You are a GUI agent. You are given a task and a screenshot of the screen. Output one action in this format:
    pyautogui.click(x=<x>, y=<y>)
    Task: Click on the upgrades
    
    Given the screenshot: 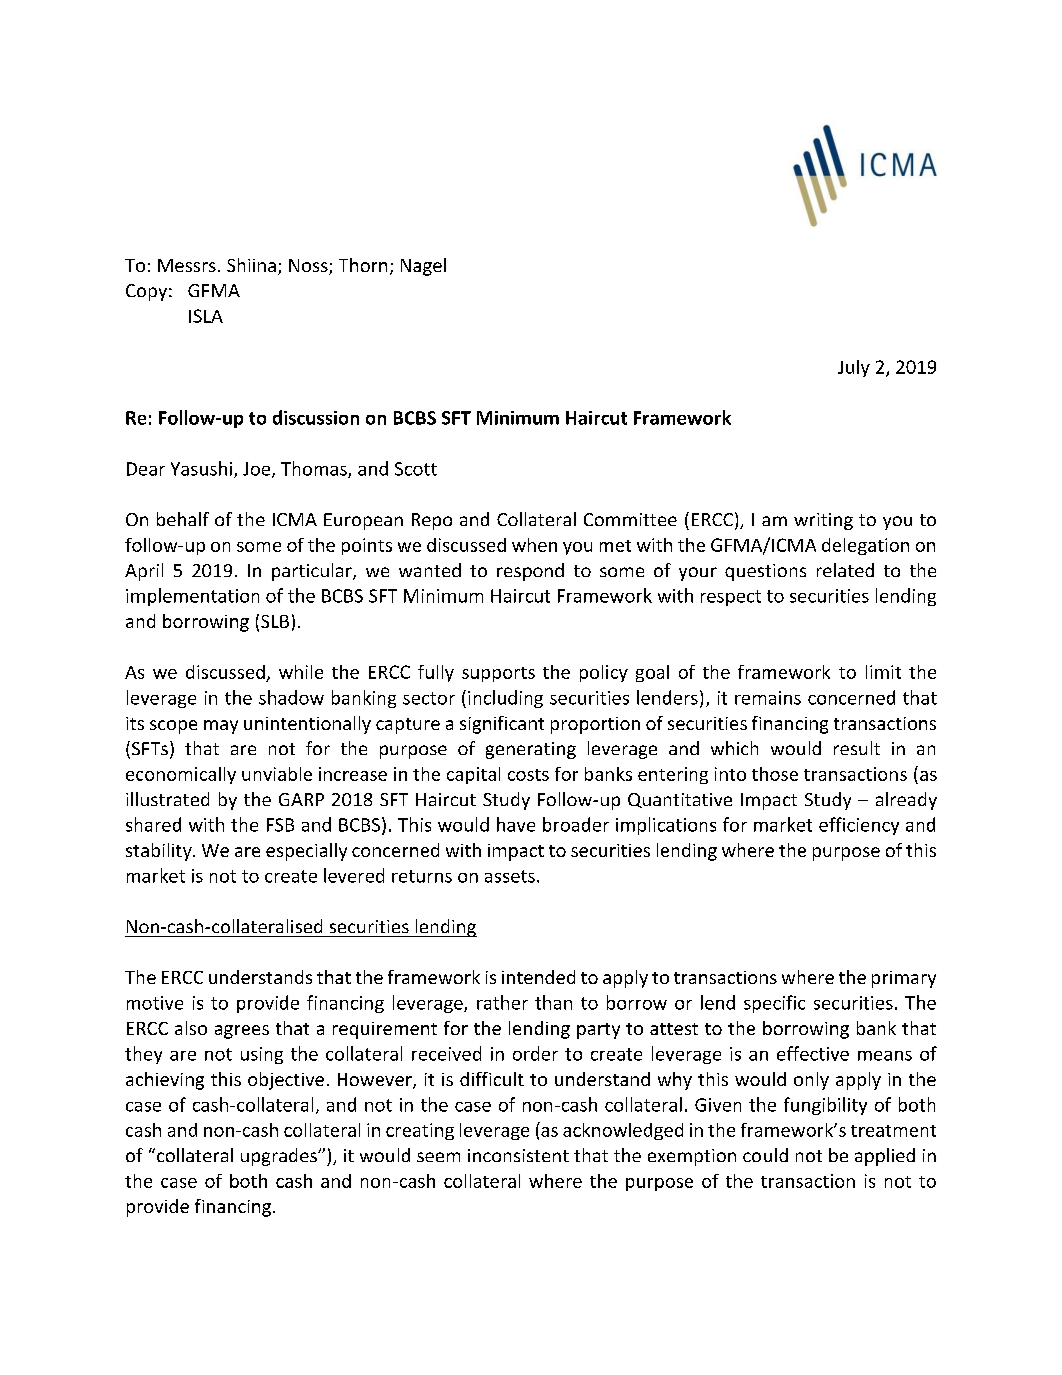 What is the action you would take?
    pyautogui.click(x=280, y=1157)
